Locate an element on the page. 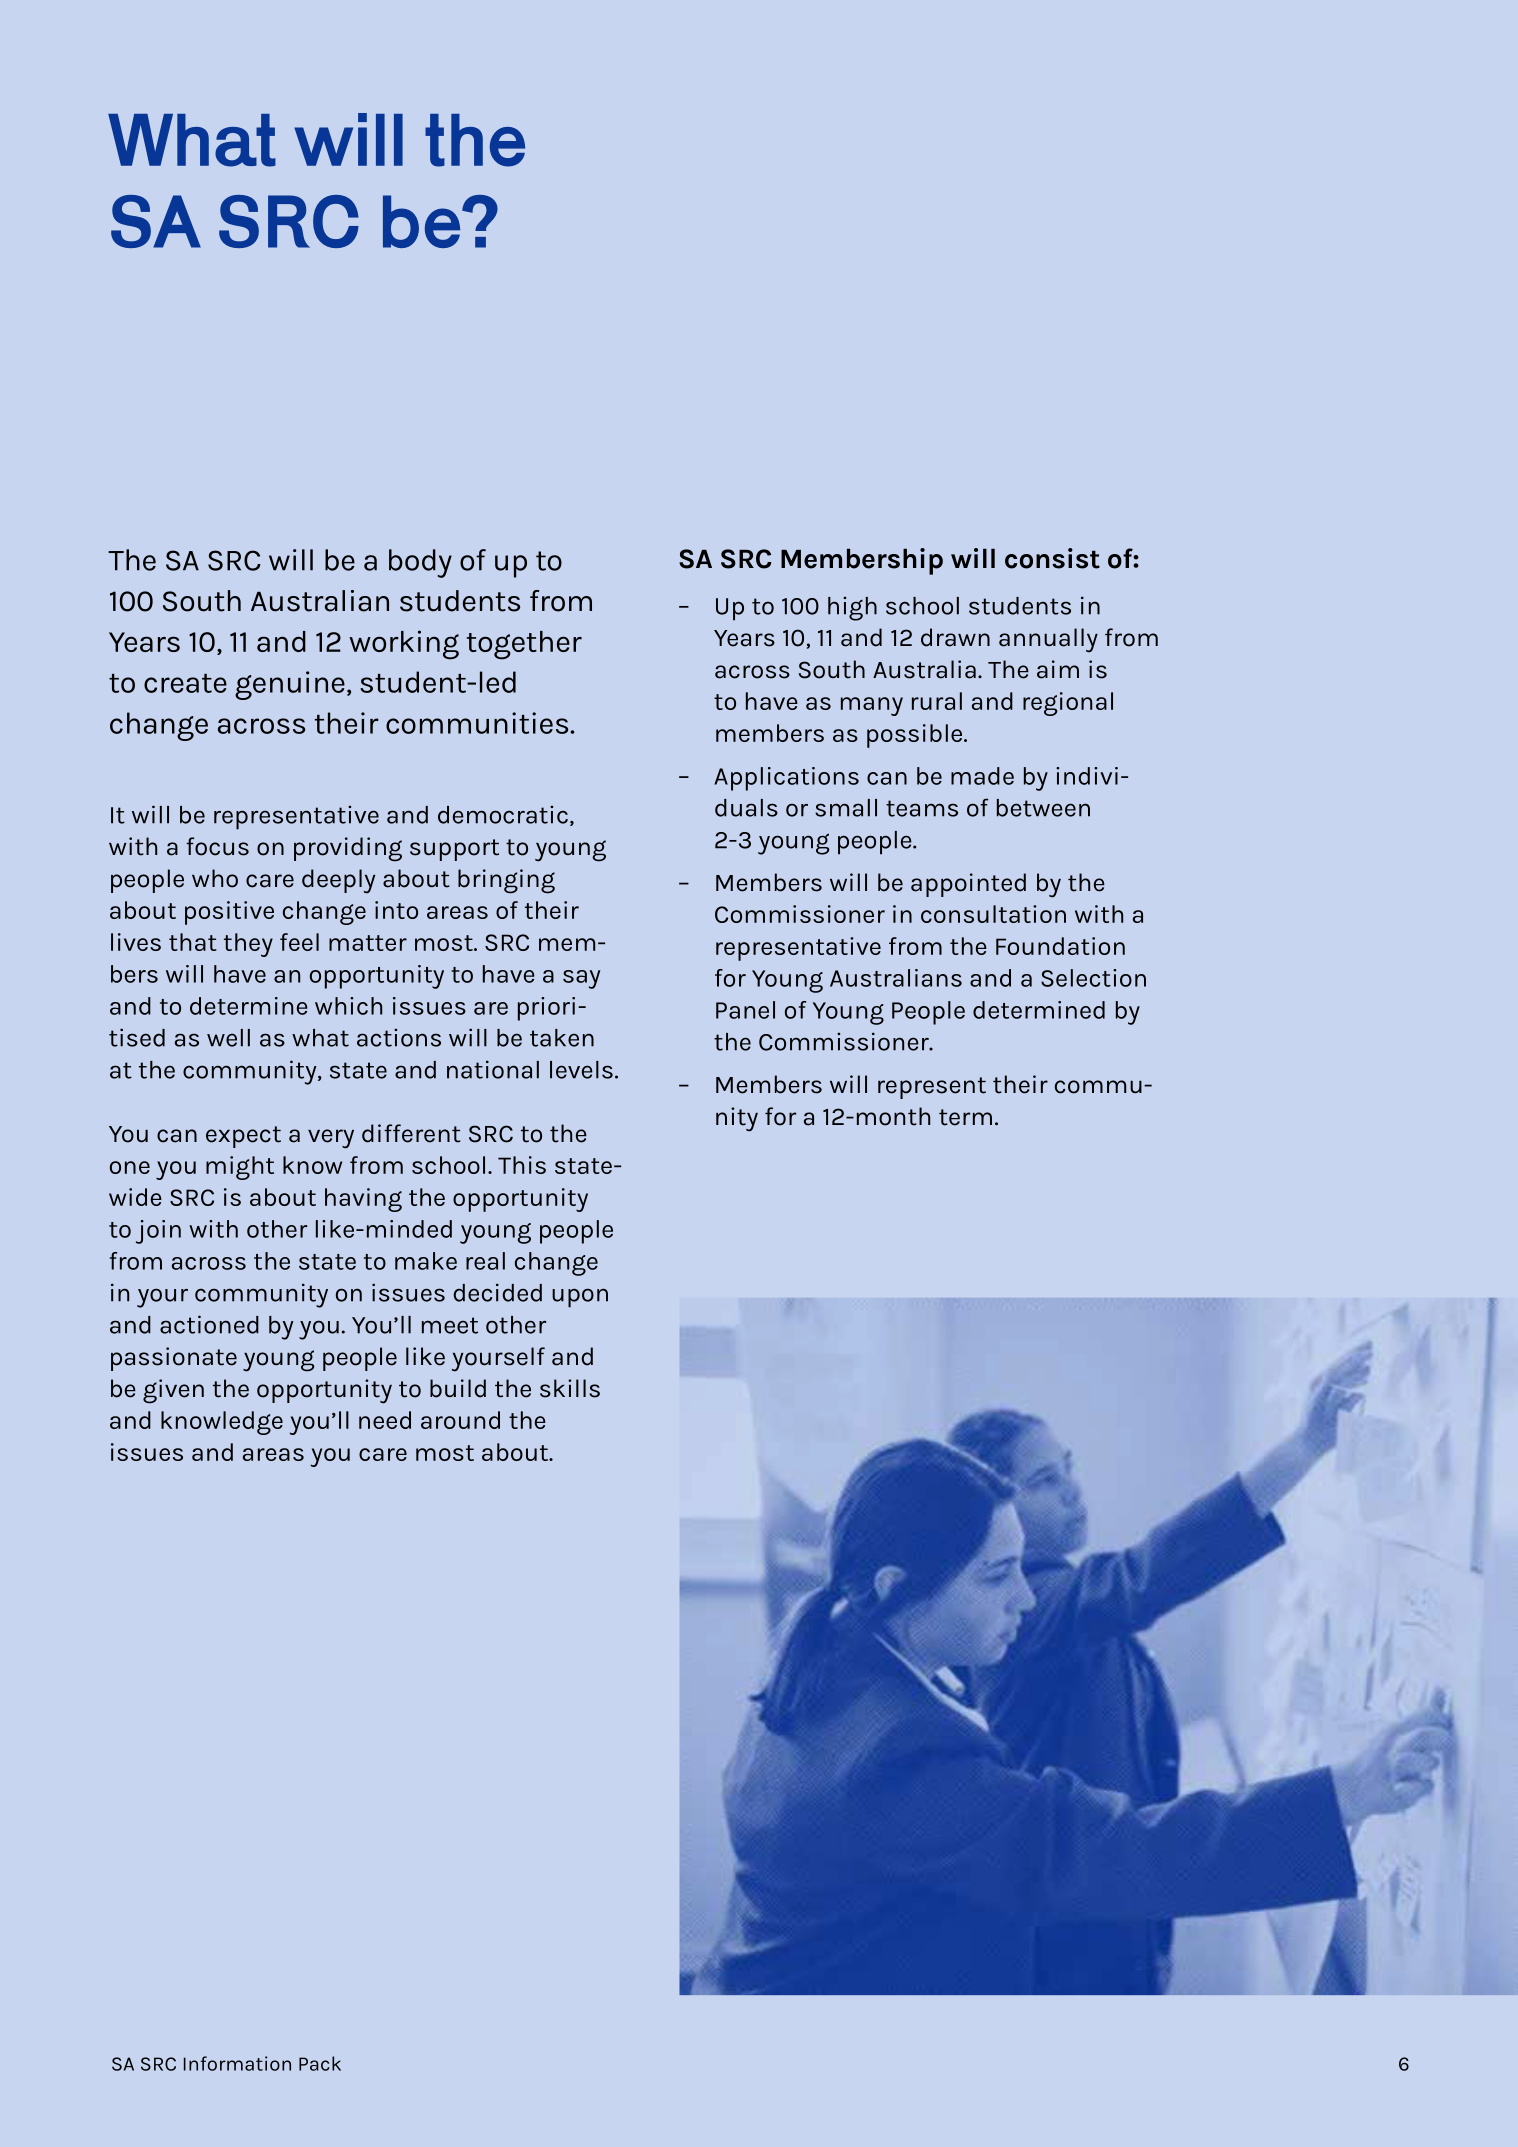 The image size is (1518, 2147). drawn is located at coordinates (955, 637).
